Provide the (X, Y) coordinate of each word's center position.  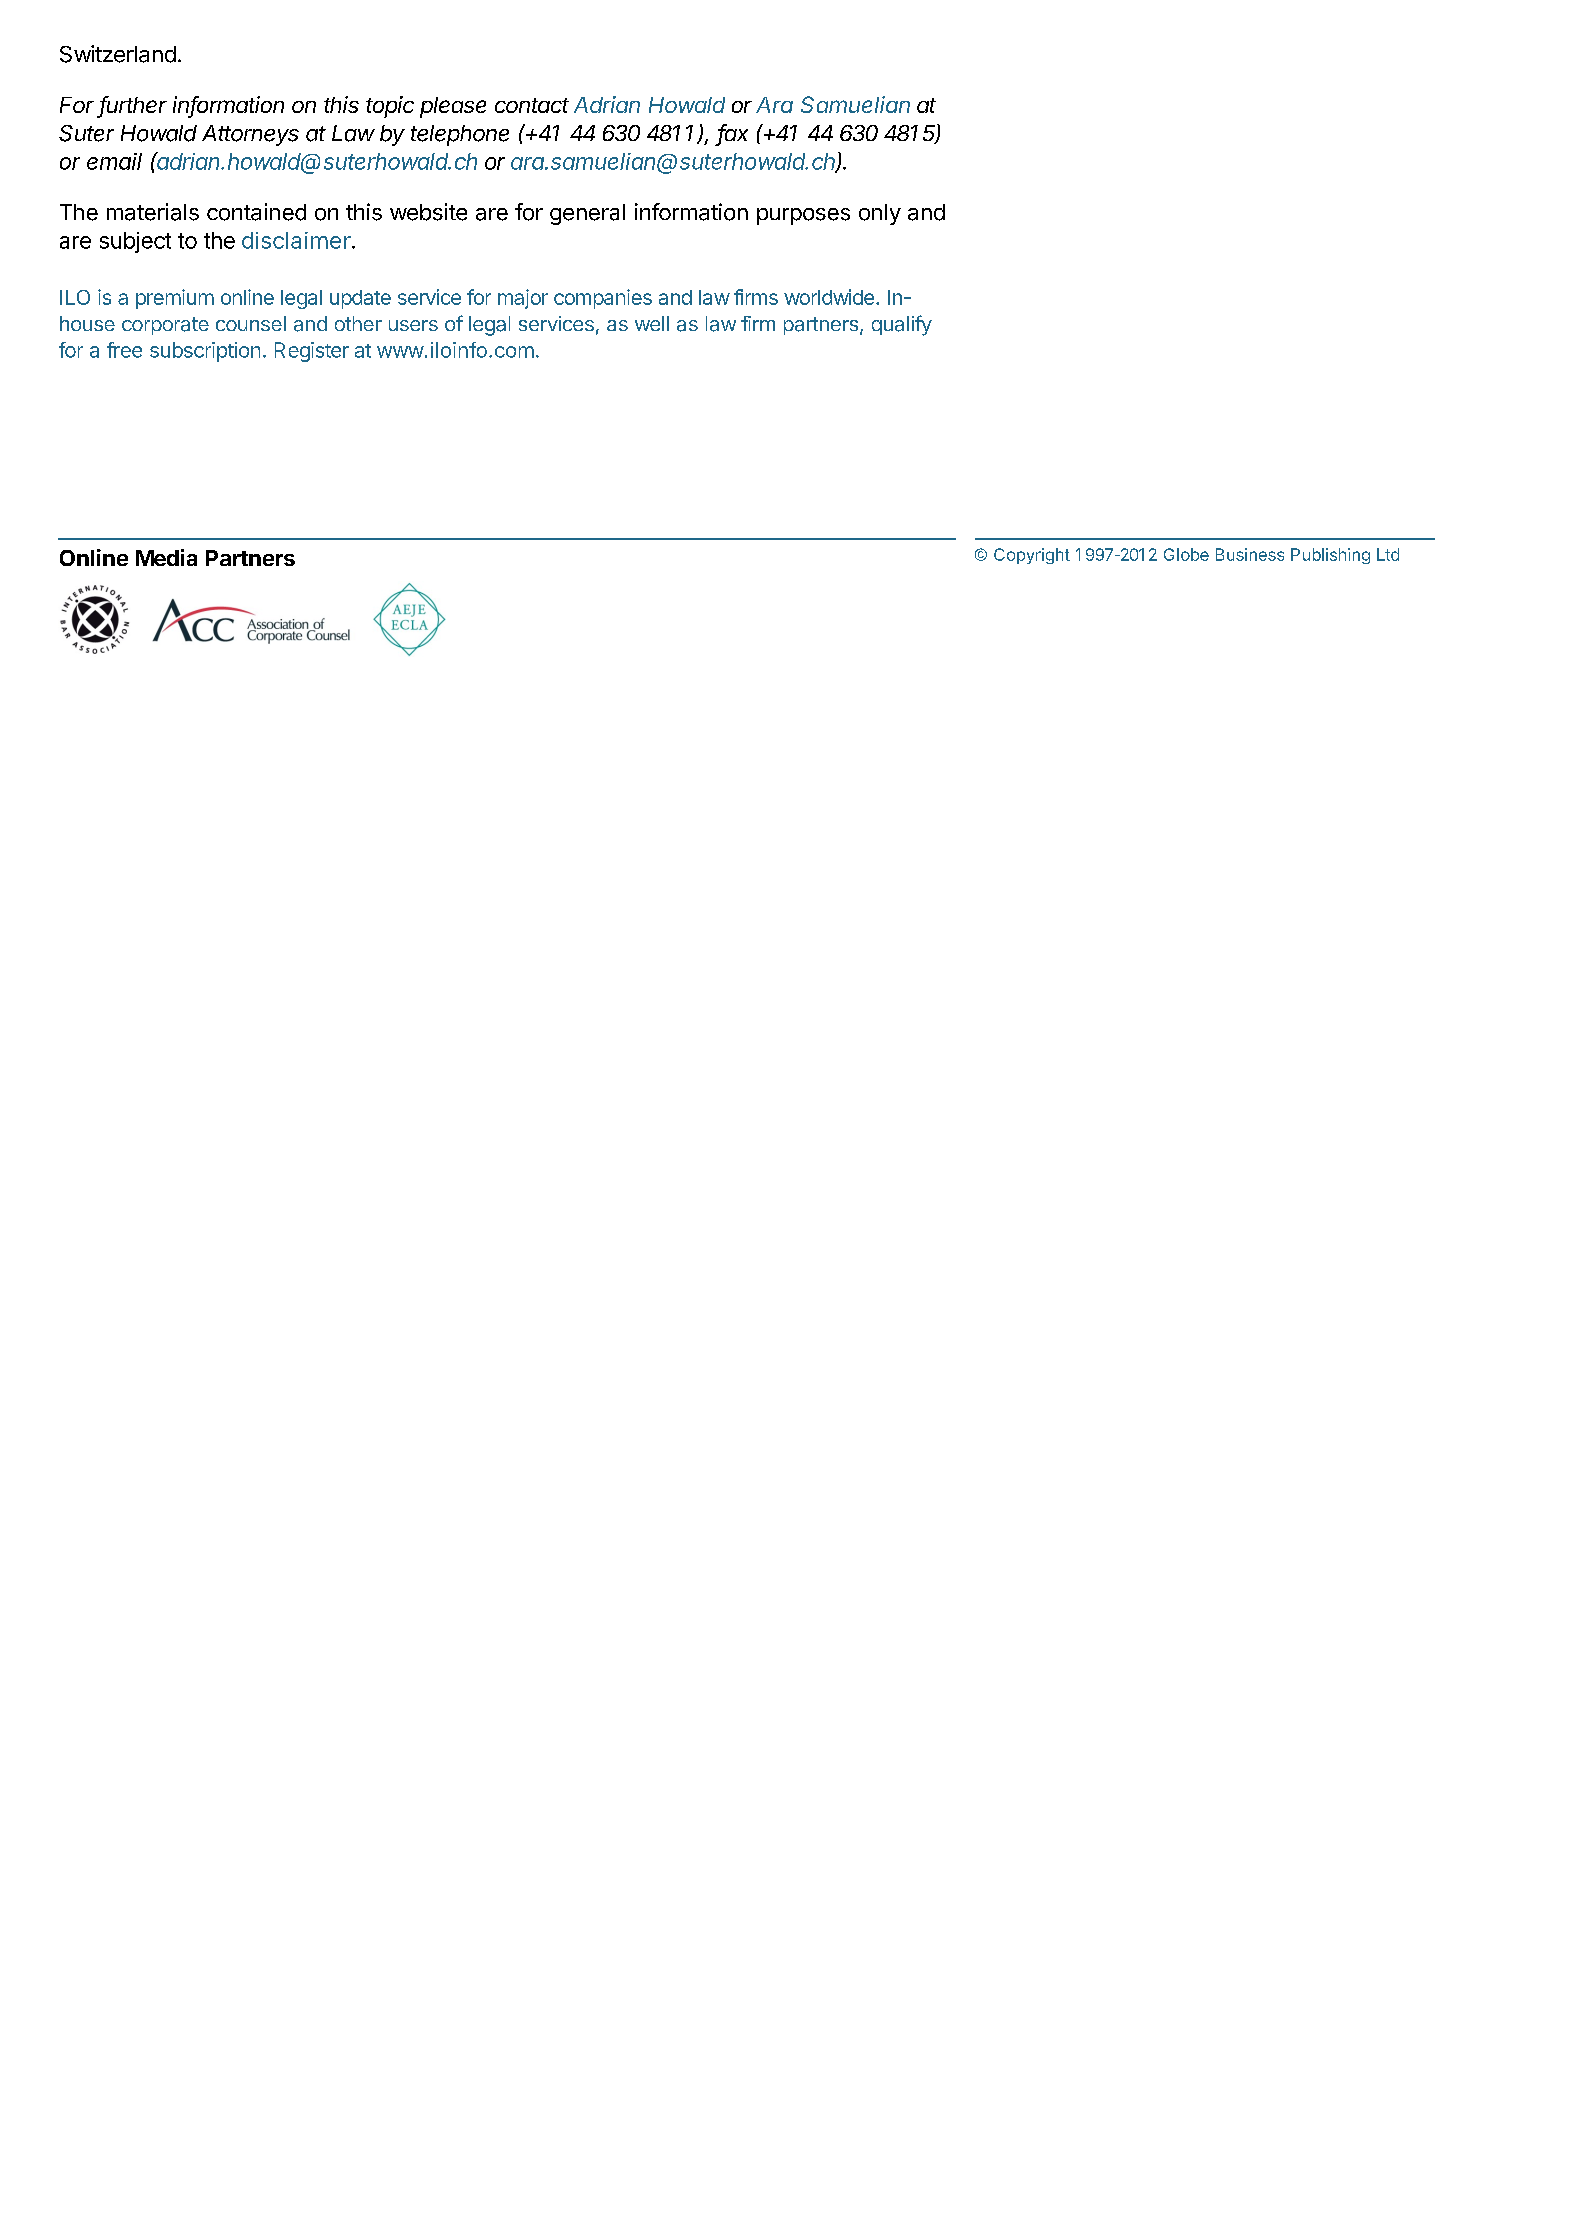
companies (603, 299)
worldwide (829, 297)
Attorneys (250, 135)
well (652, 323)
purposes (803, 216)
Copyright (1032, 556)
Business (1250, 554)
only (880, 214)
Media (166, 557)
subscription (205, 352)
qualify (902, 325)
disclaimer (296, 240)
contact (532, 105)
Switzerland (118, 54)
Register (312, 352)
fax (733, 134)
